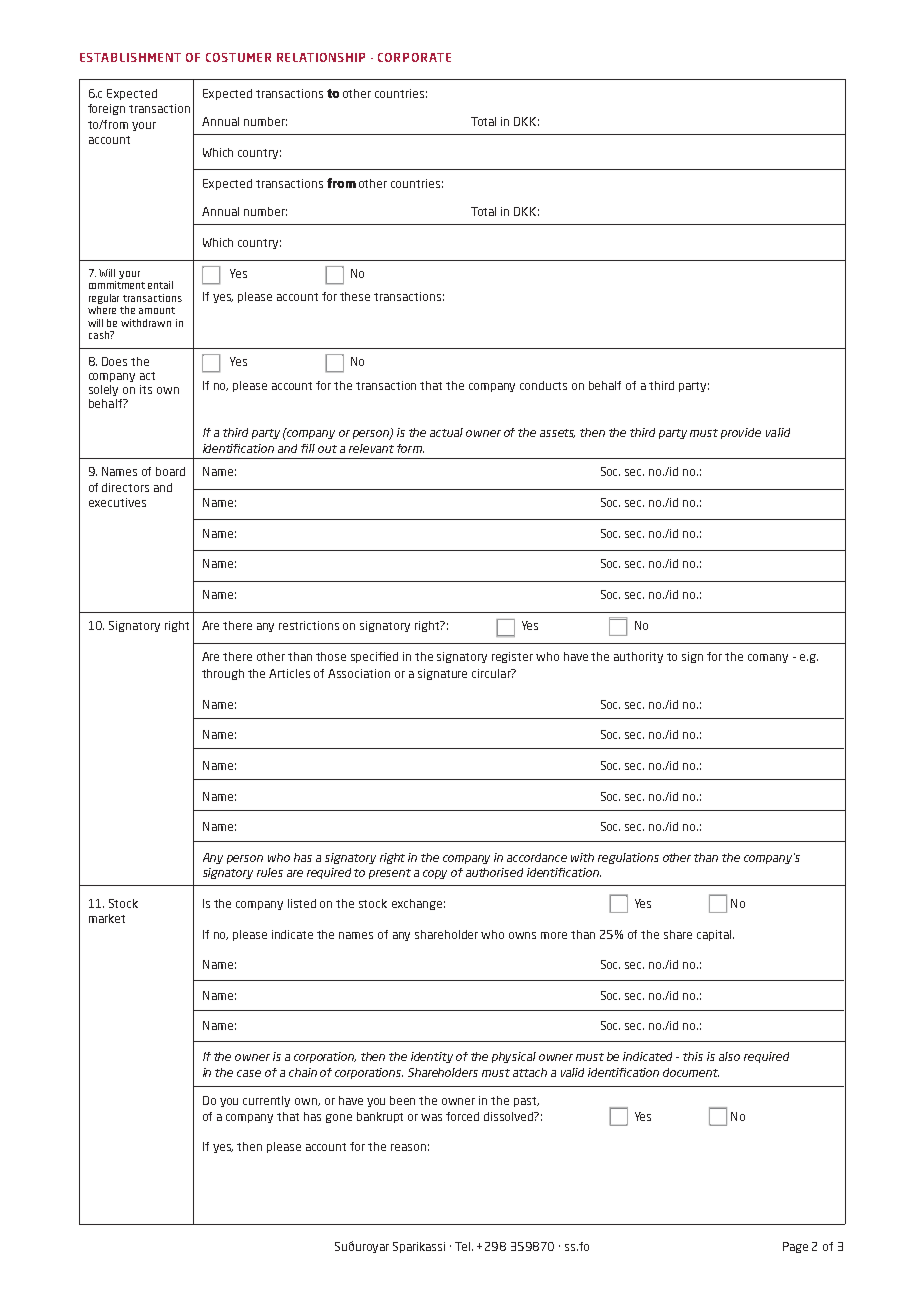 The image size is (924, 1308). Describe the element at coordinates (266, 1101) in the document. I see `currently` at that location.
